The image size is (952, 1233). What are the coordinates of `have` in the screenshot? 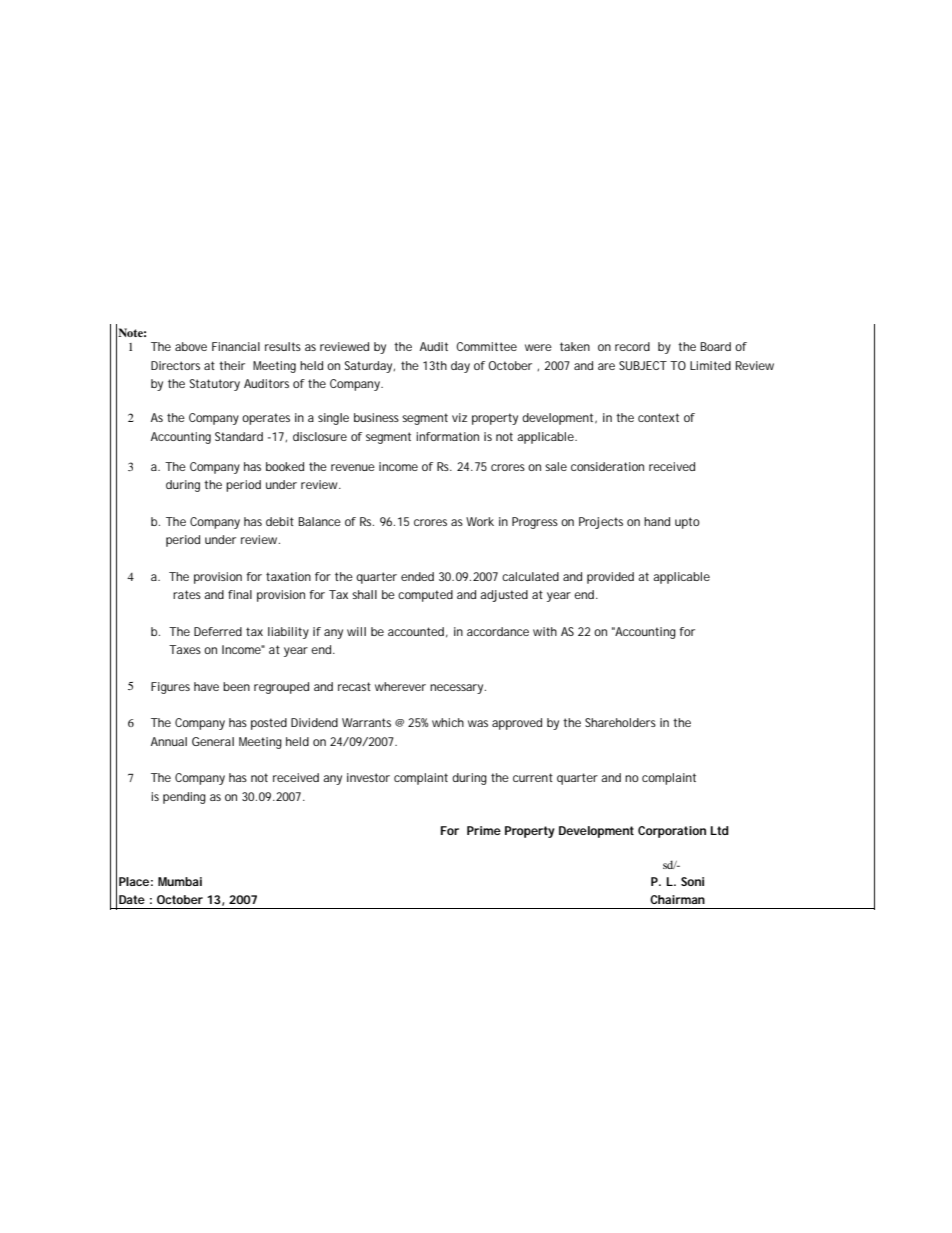 It's located at (206, 686).
